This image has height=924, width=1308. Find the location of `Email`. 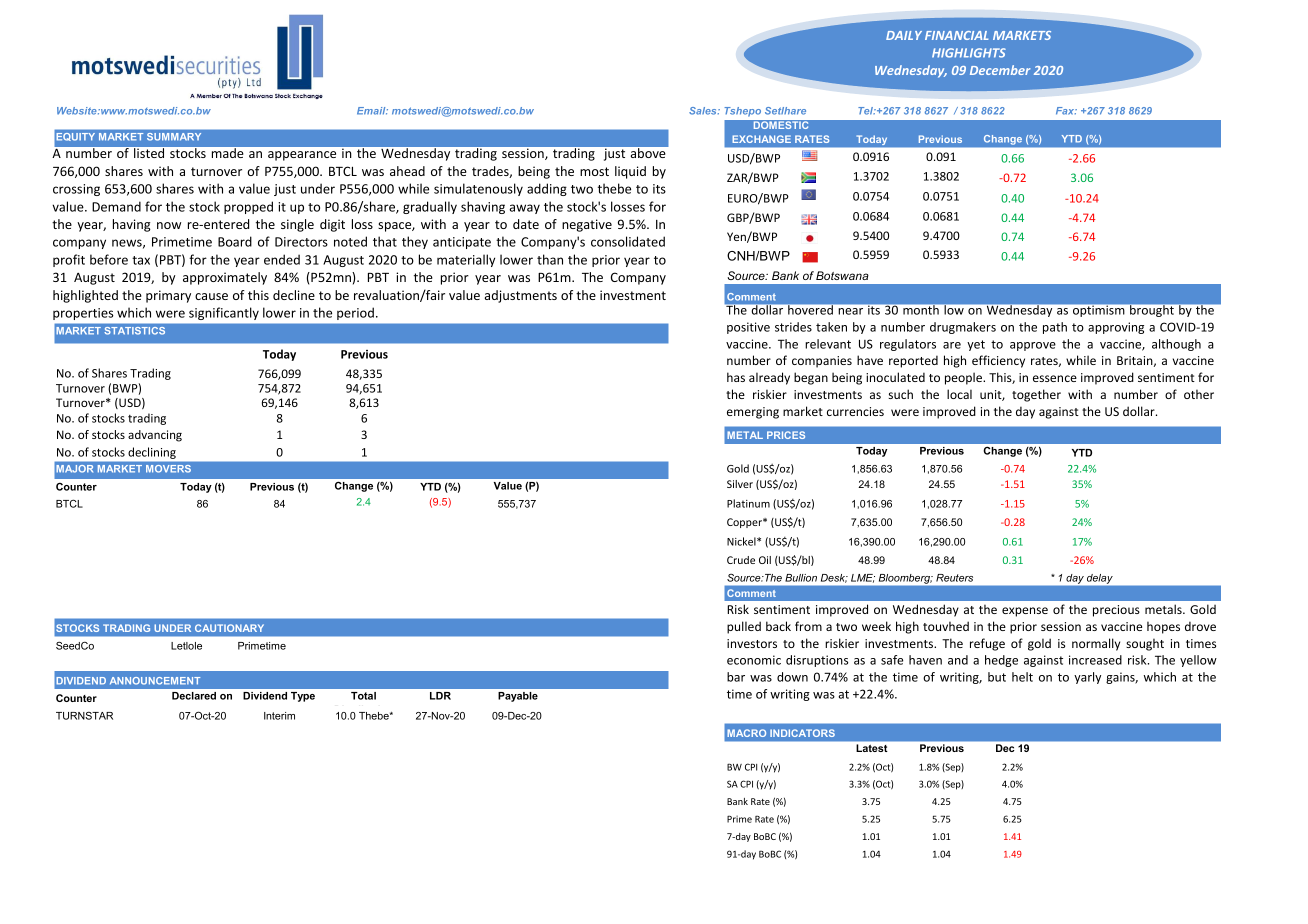

Email is located at coordinates (372, 111).
